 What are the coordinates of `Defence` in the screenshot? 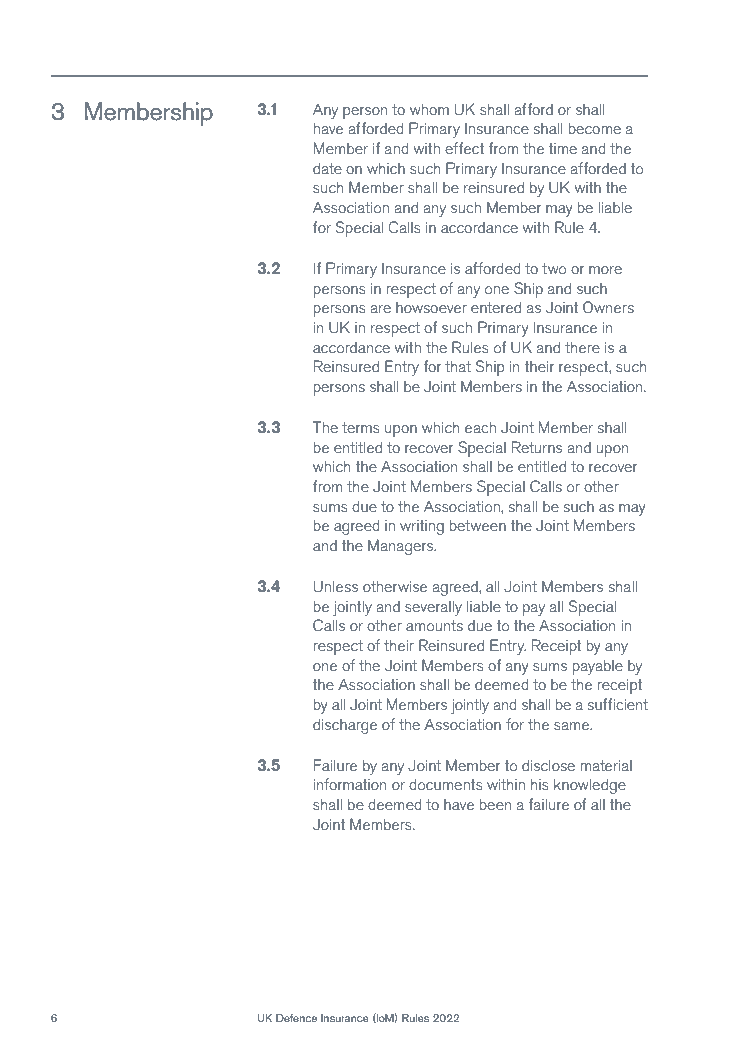 It's located at (296, 1018).
